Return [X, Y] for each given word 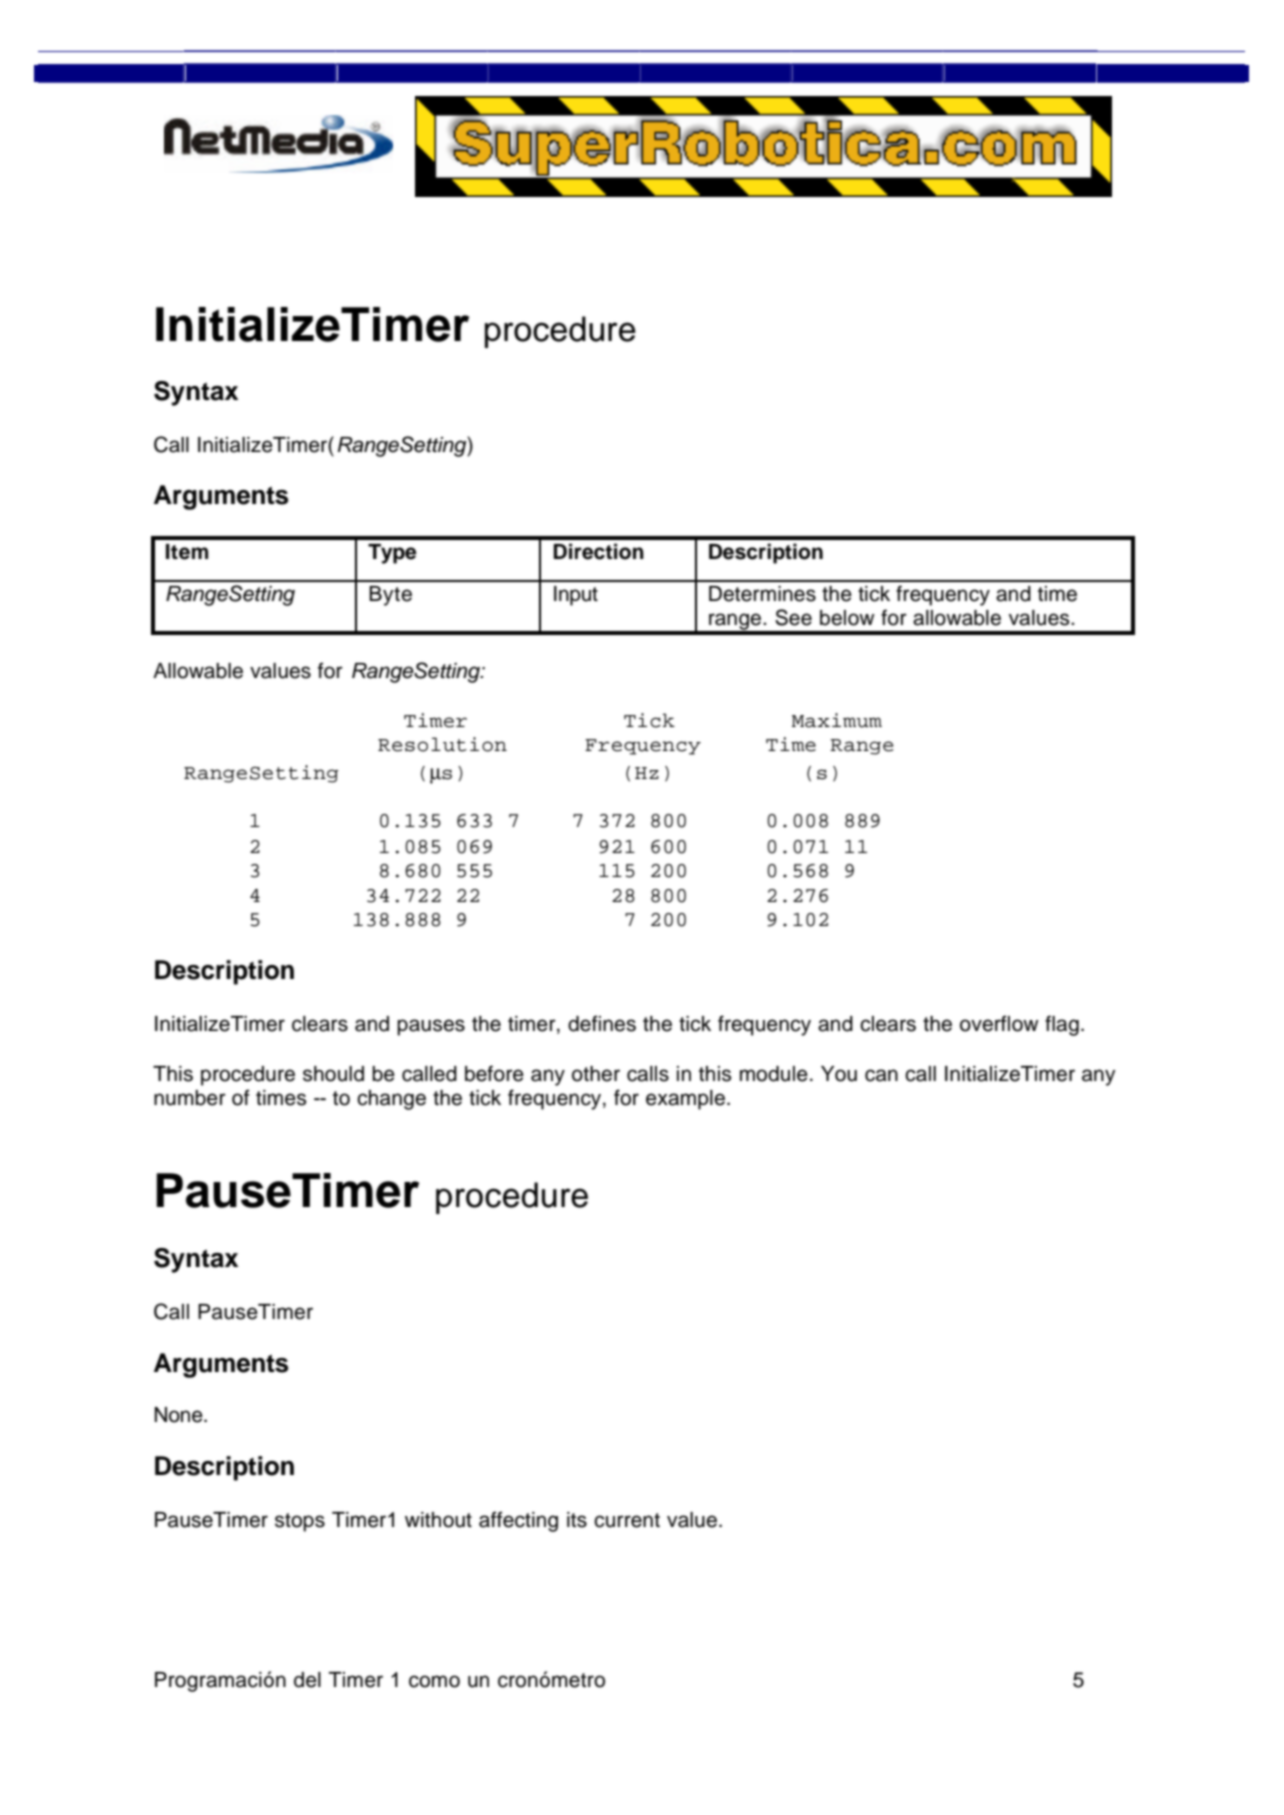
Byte [390, 596]
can [881, 1075]
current [627, 1520]
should [333, 1074]
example [685, 1100]
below [847, 618]
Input [576, 596]
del [307, 1680]
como [434, 1681]
